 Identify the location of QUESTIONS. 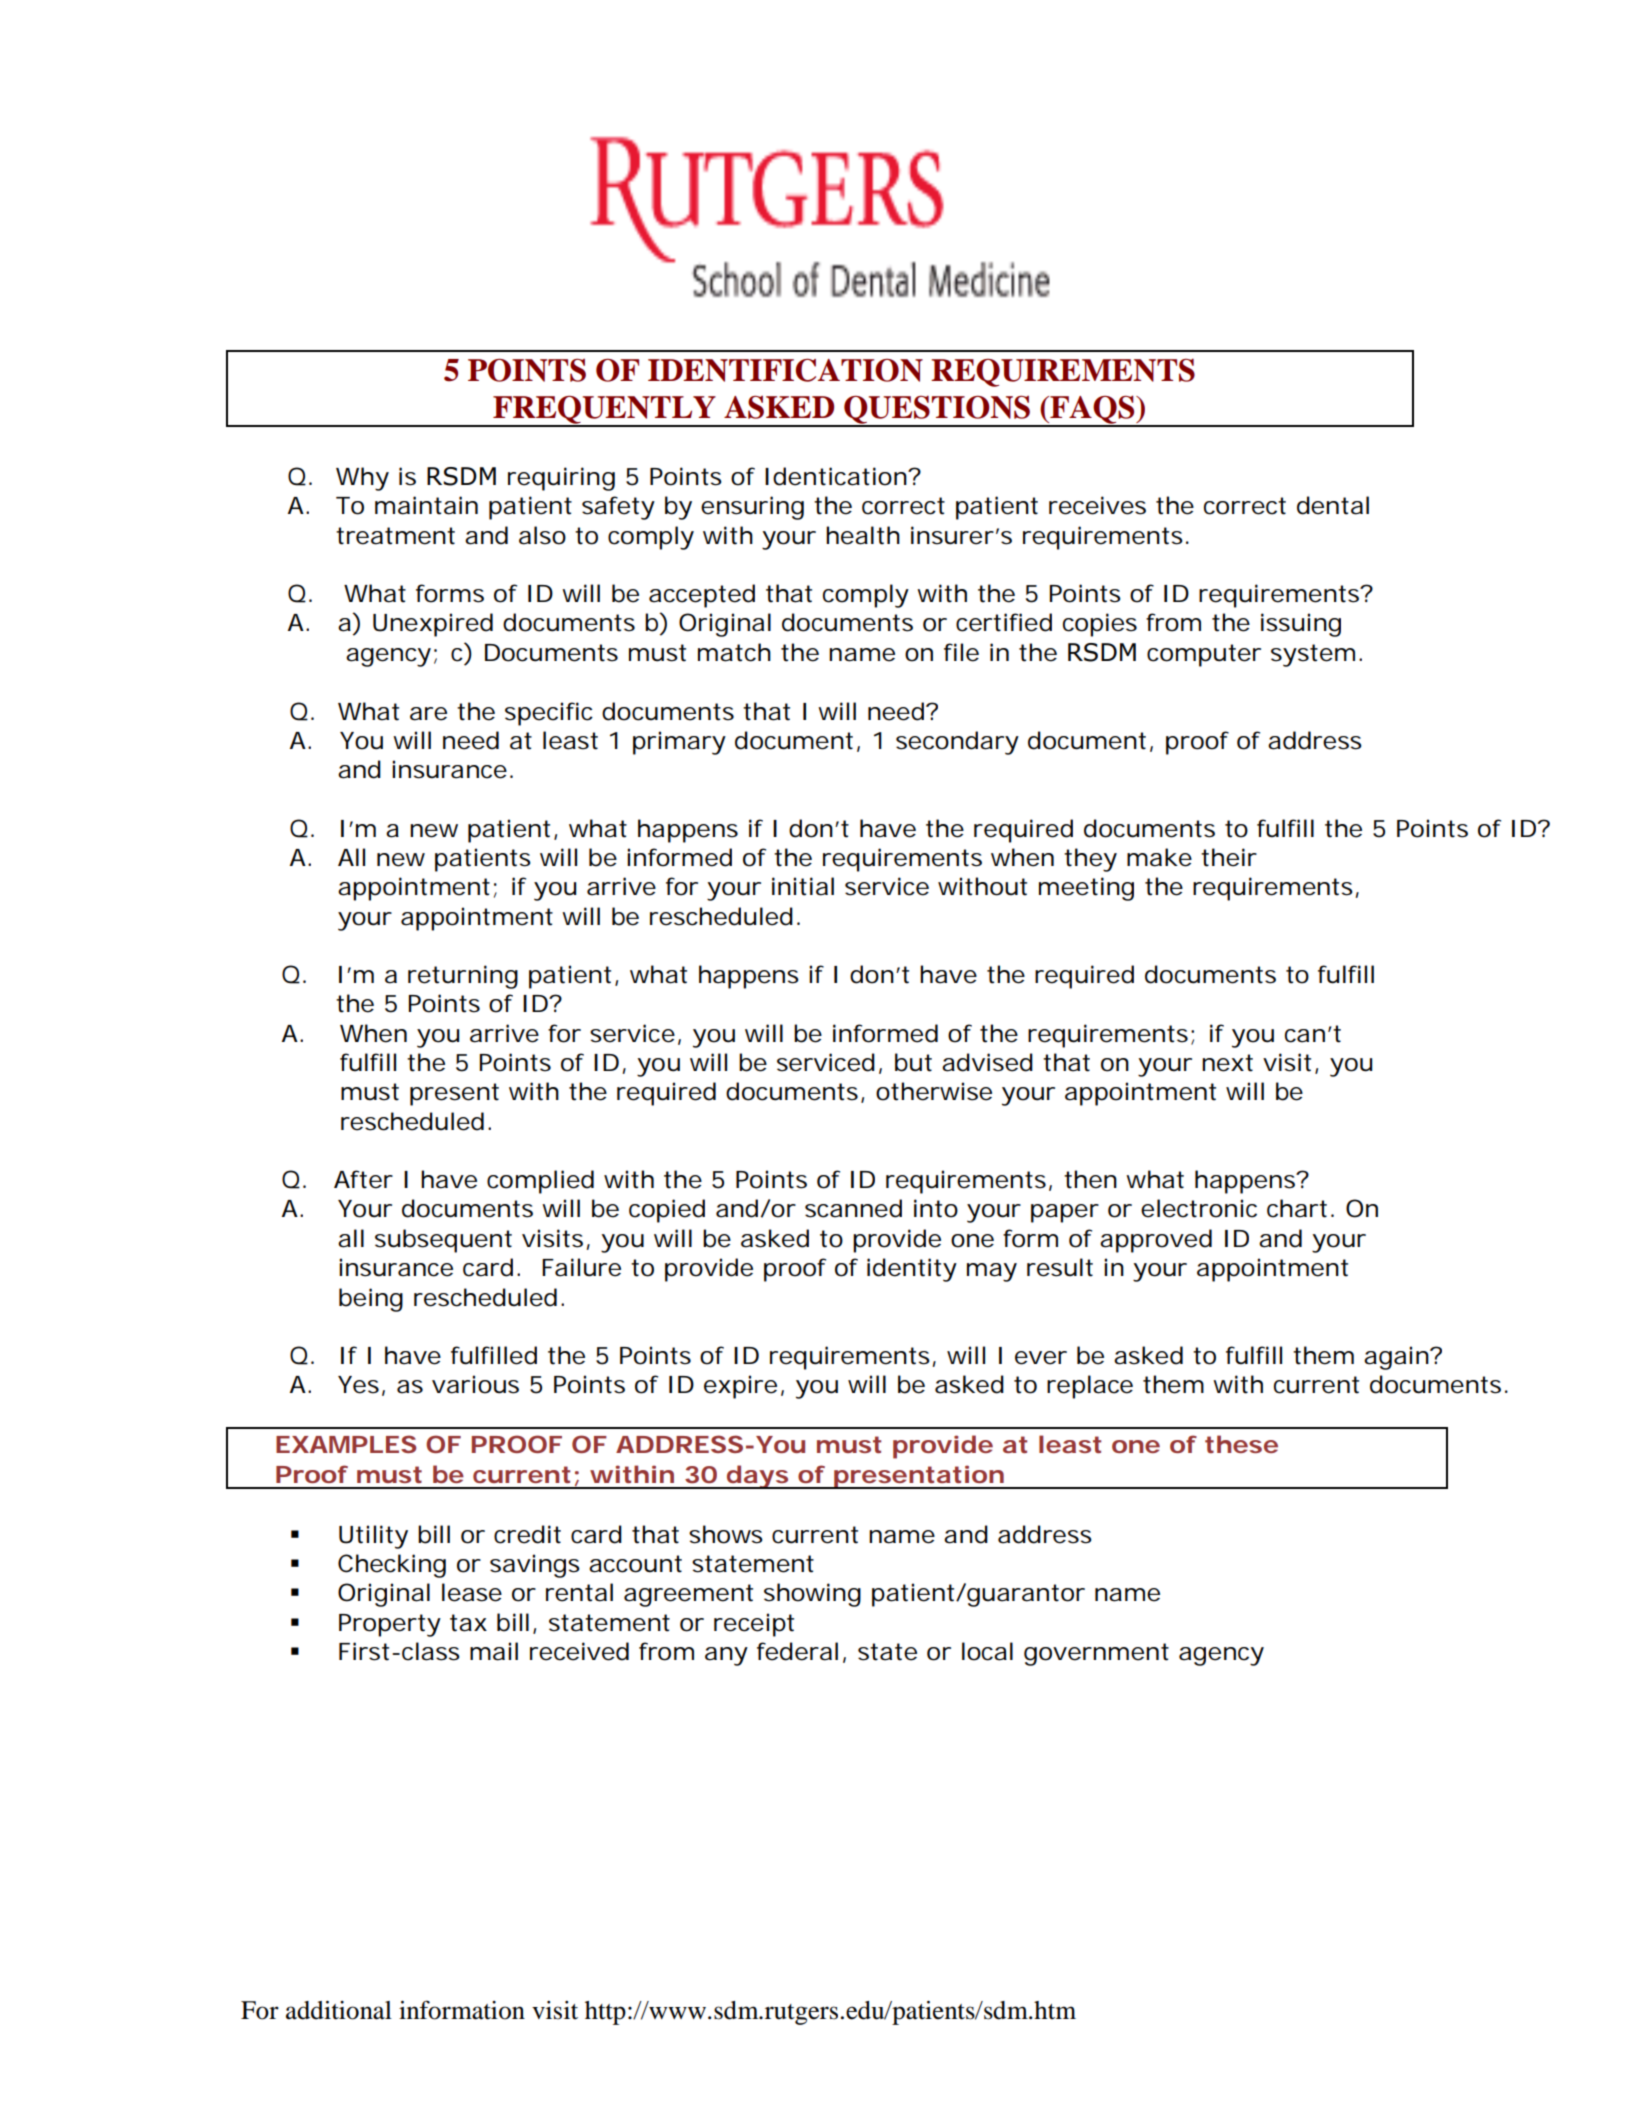
(937, 411).
